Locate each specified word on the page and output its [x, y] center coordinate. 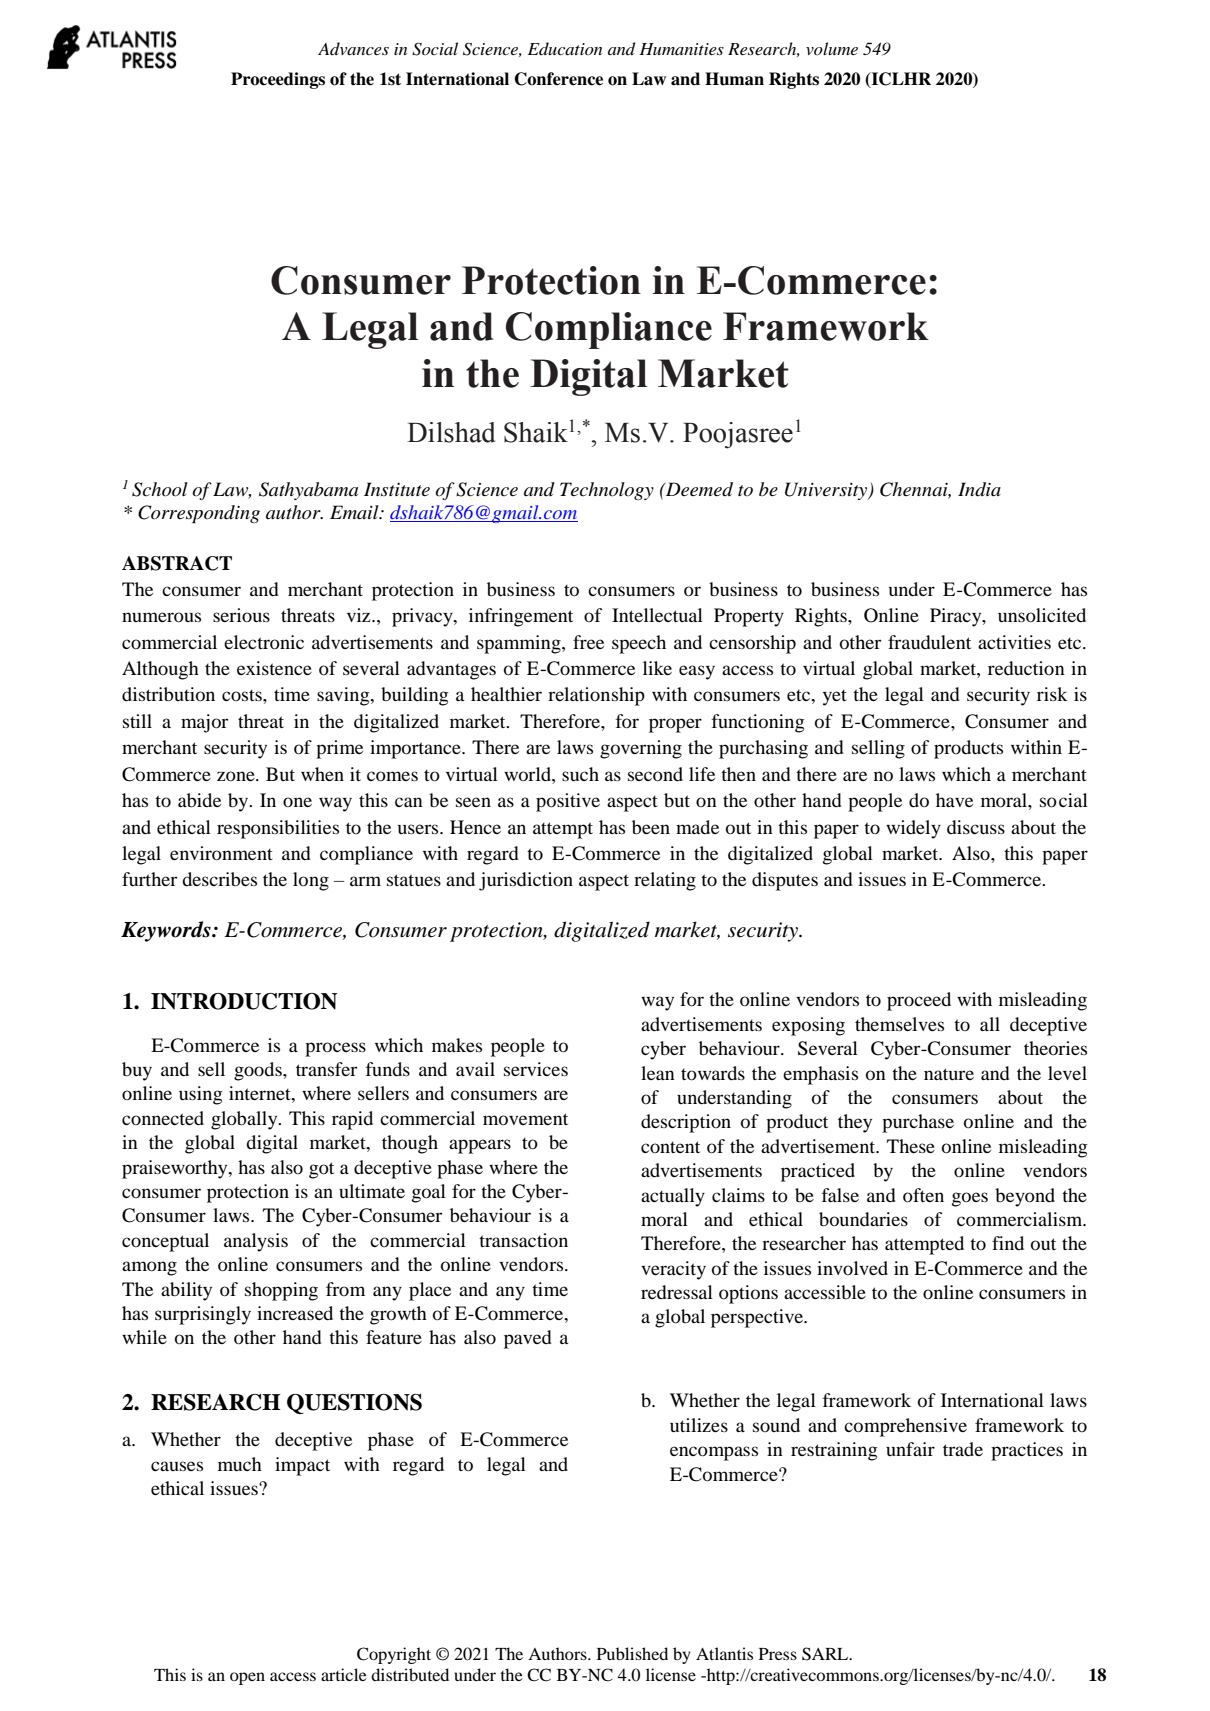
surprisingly [203, 1315]
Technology [607, 491]
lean [658, 1073]
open [247, 1678]
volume [832, 48]
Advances [353, 48]
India [979, 489]
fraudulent [929, 642]
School [160, 489]
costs [243, 695]
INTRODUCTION [244, 1001]
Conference [558, 79]
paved [528, 1339]
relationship [596, 696]
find [1008, 1243]
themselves [899, 1024]
